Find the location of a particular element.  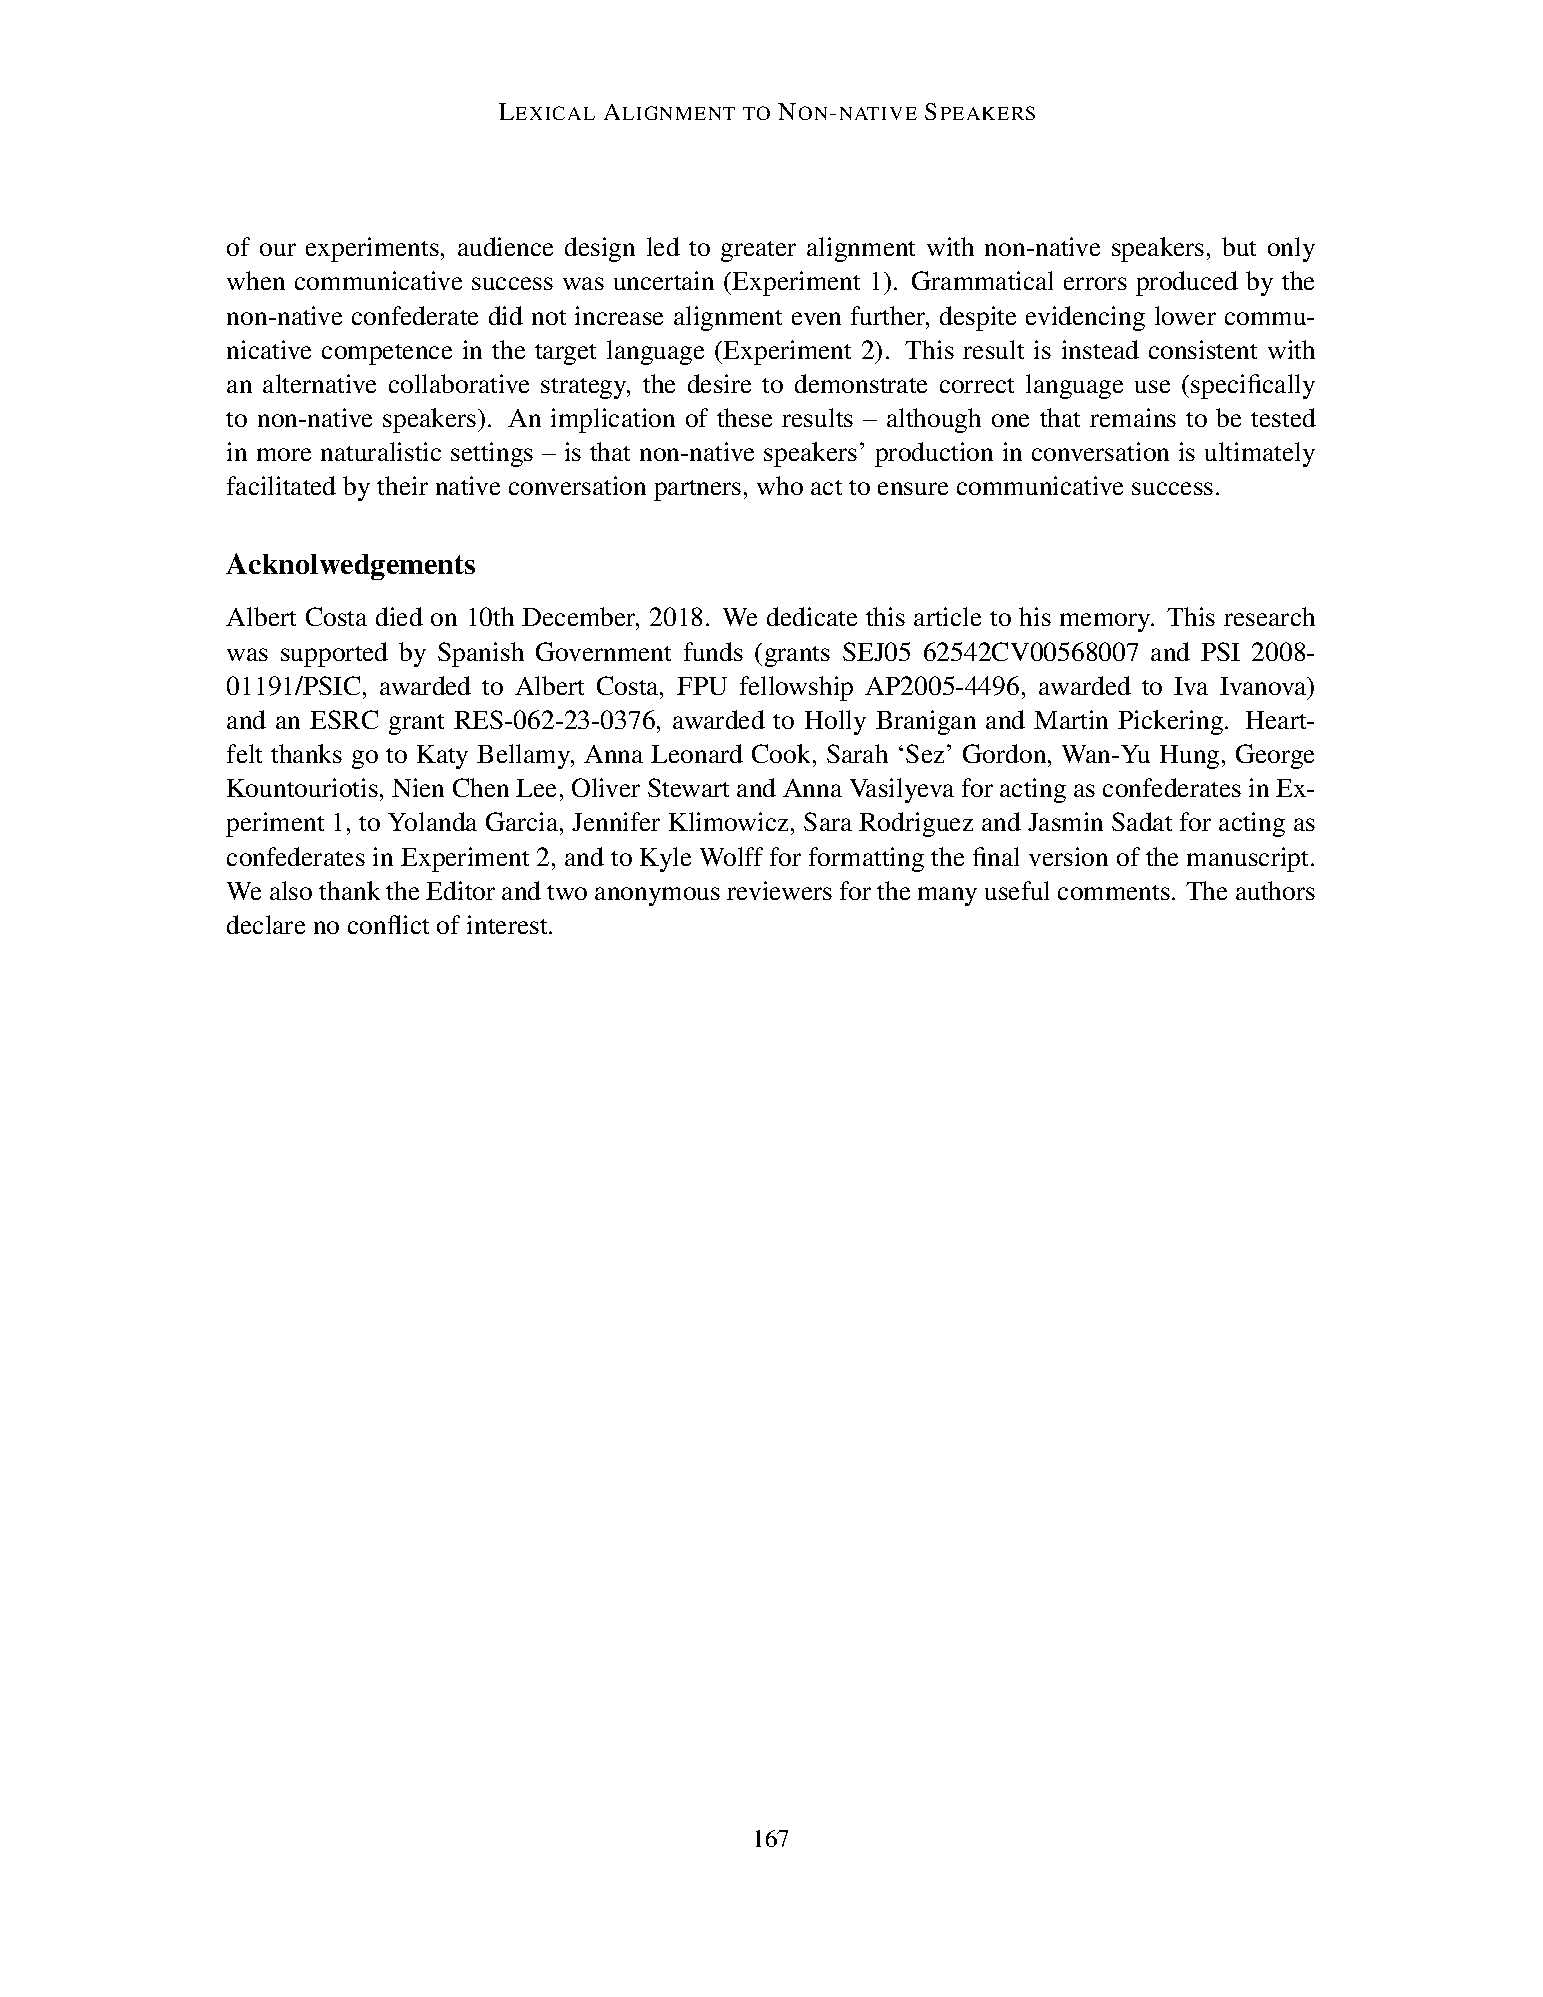

when is located at coordinates (256, 280).
